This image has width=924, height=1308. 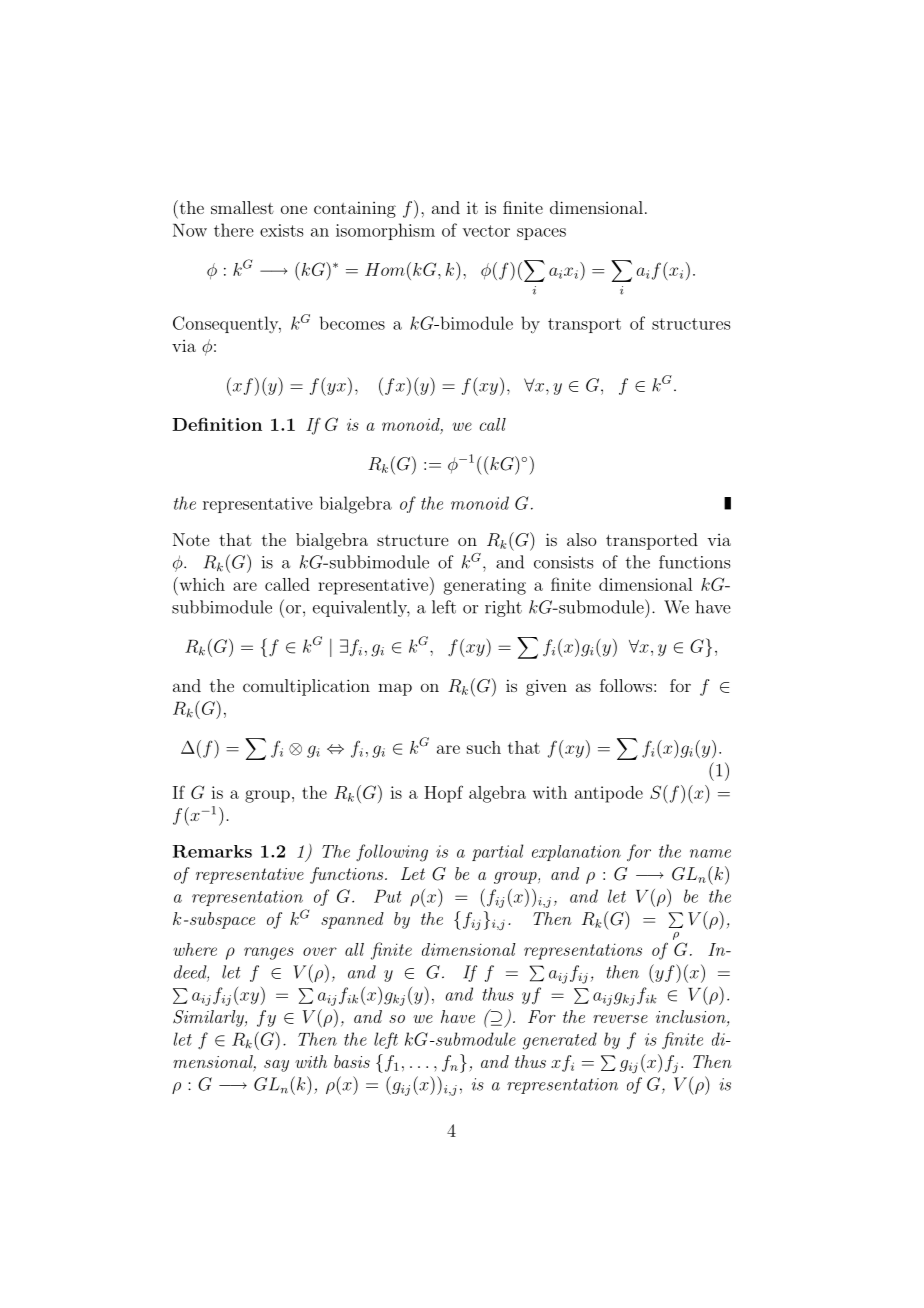 I want to click on such, so click(x=484, y=747).
